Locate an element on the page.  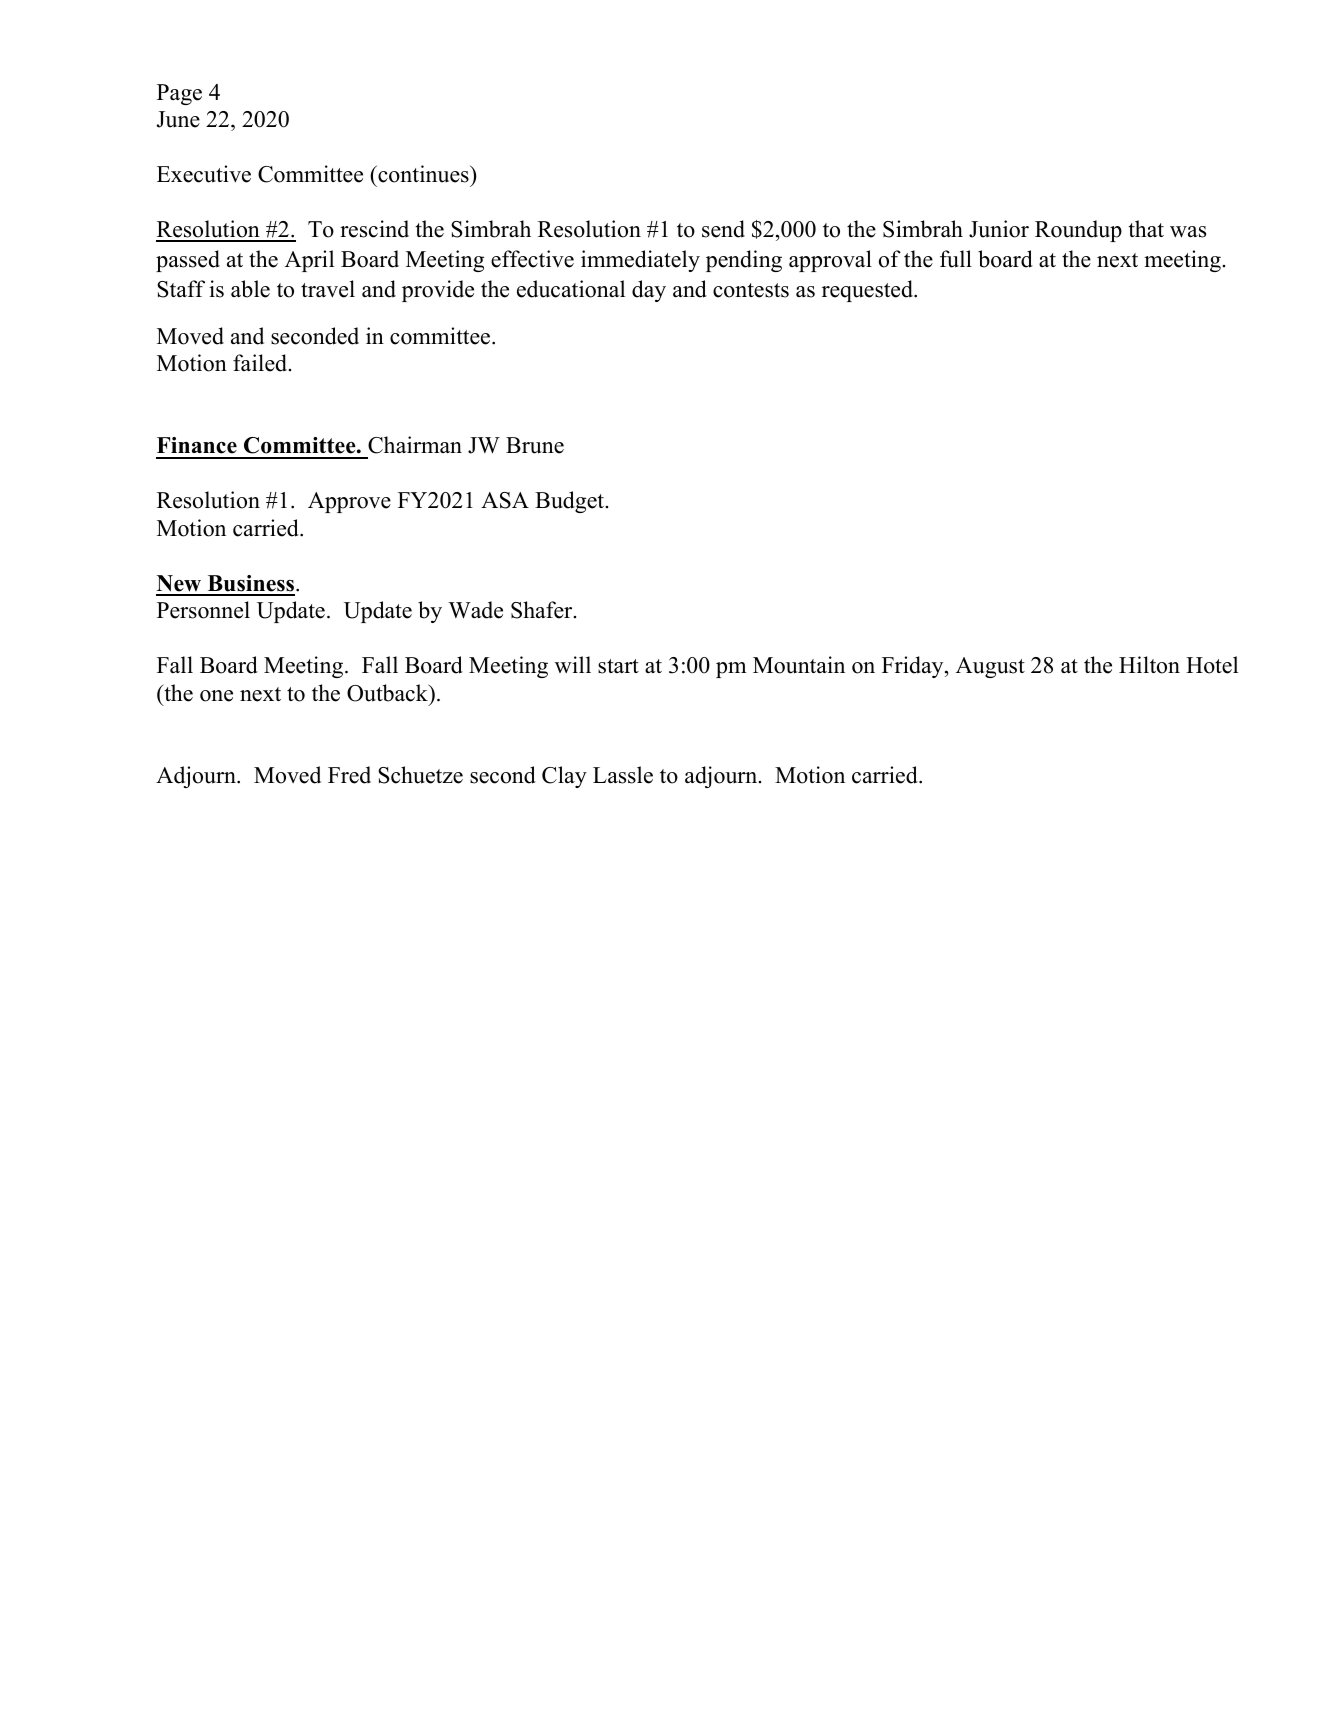
Budget is located at coordinates (571, 502).
